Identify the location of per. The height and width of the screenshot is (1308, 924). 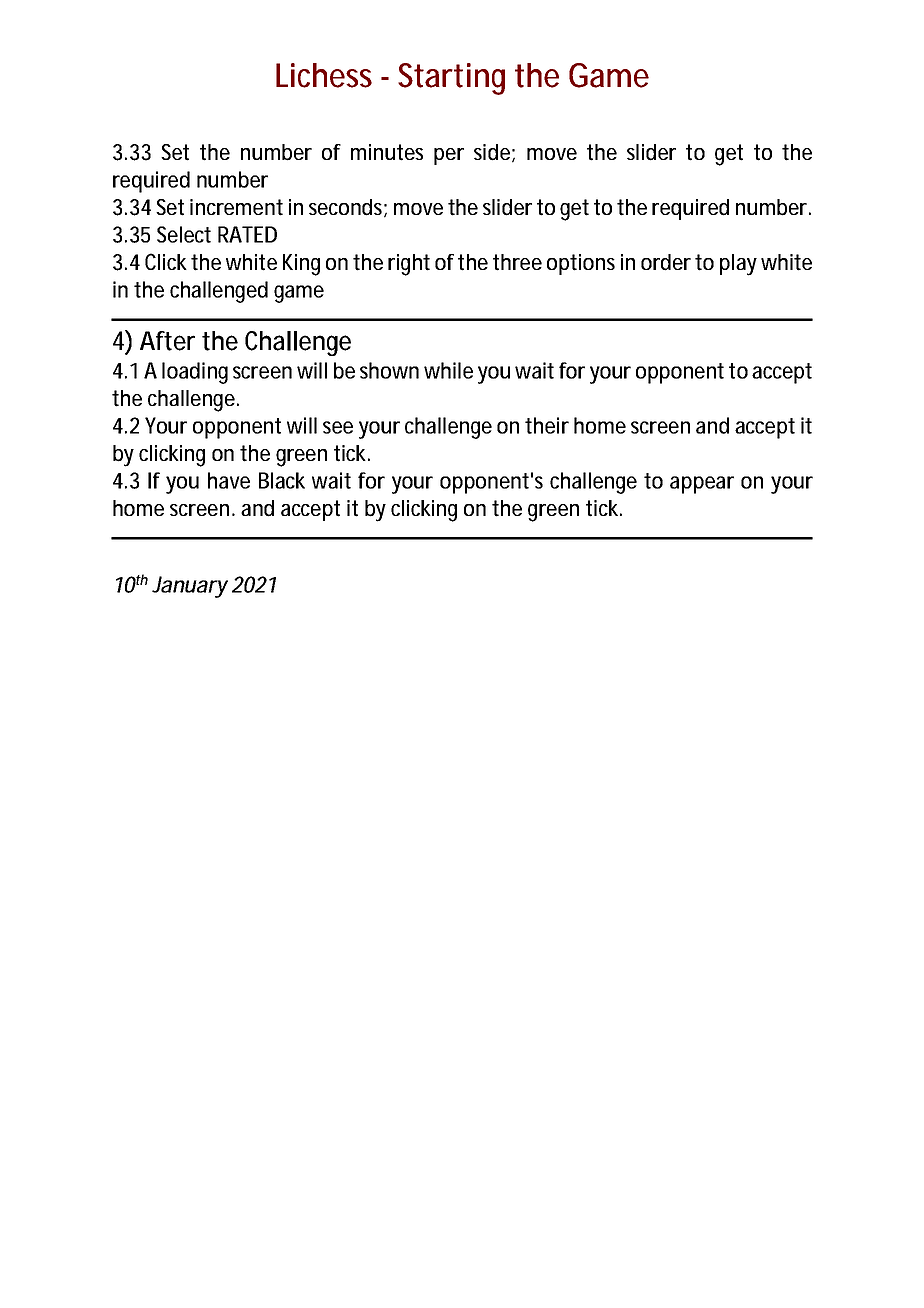
(449, 156).
